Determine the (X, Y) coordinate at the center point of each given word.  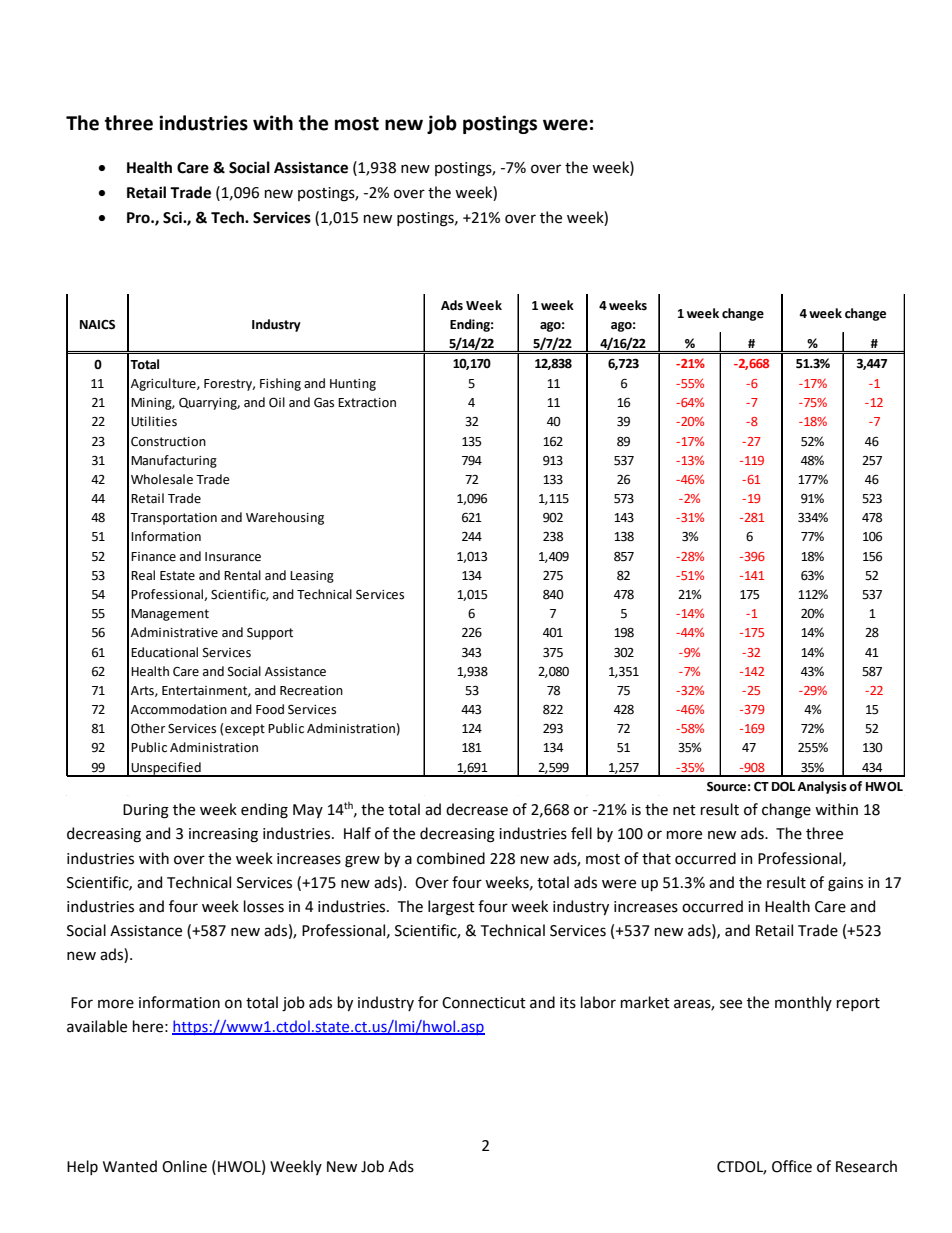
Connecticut (484, 1003)
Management (170, 615)
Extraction (367, 403)
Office (792, 1166)
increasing (223, 835)
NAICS (97, 325)
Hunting (353, 385)
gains (845, 884)
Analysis (822, 787)
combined (451, 858)
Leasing (312, 577)
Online (184, 1166)
